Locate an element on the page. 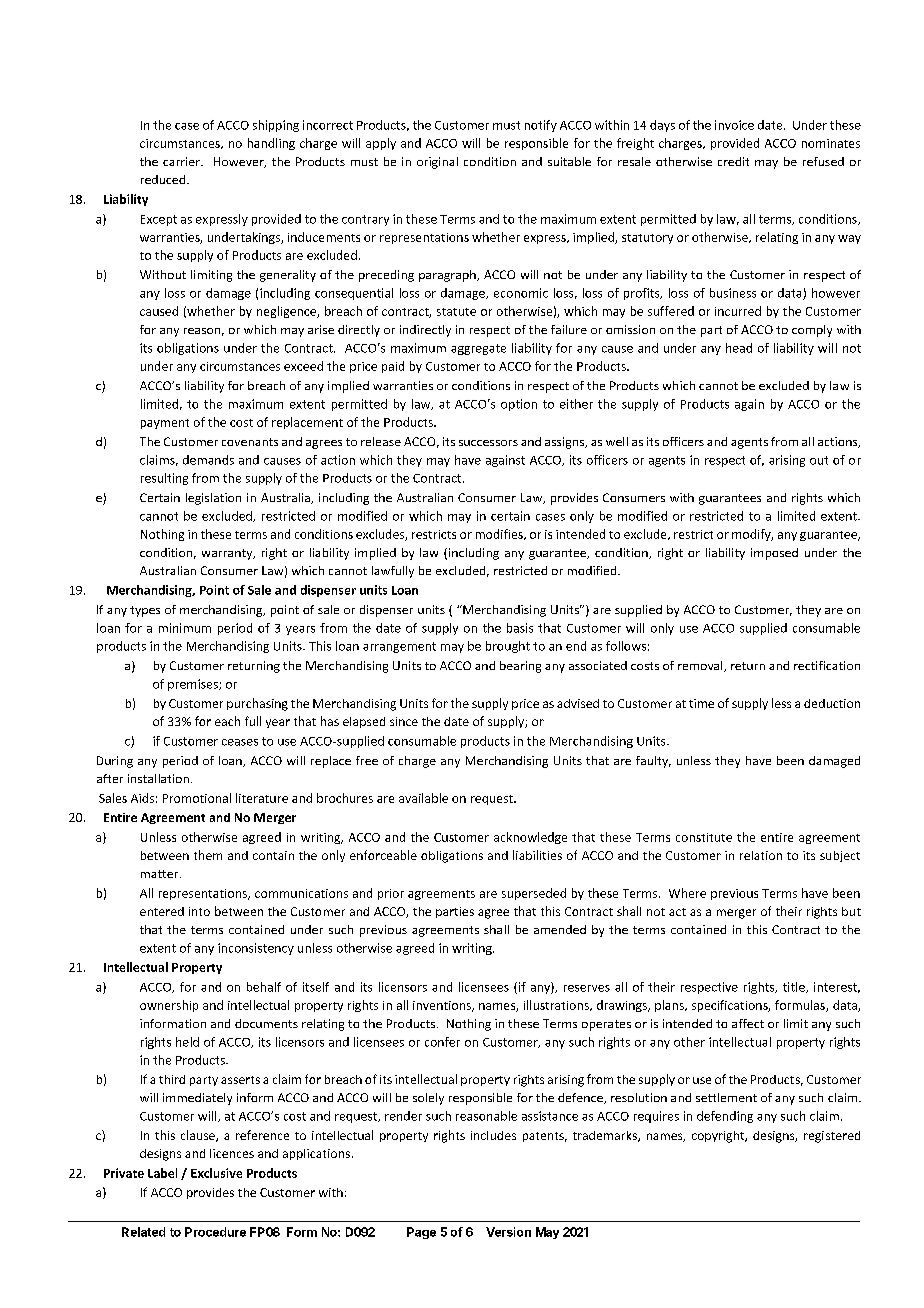 This document has height=1308, width=924. premises is located at coordinates (194, 685).
